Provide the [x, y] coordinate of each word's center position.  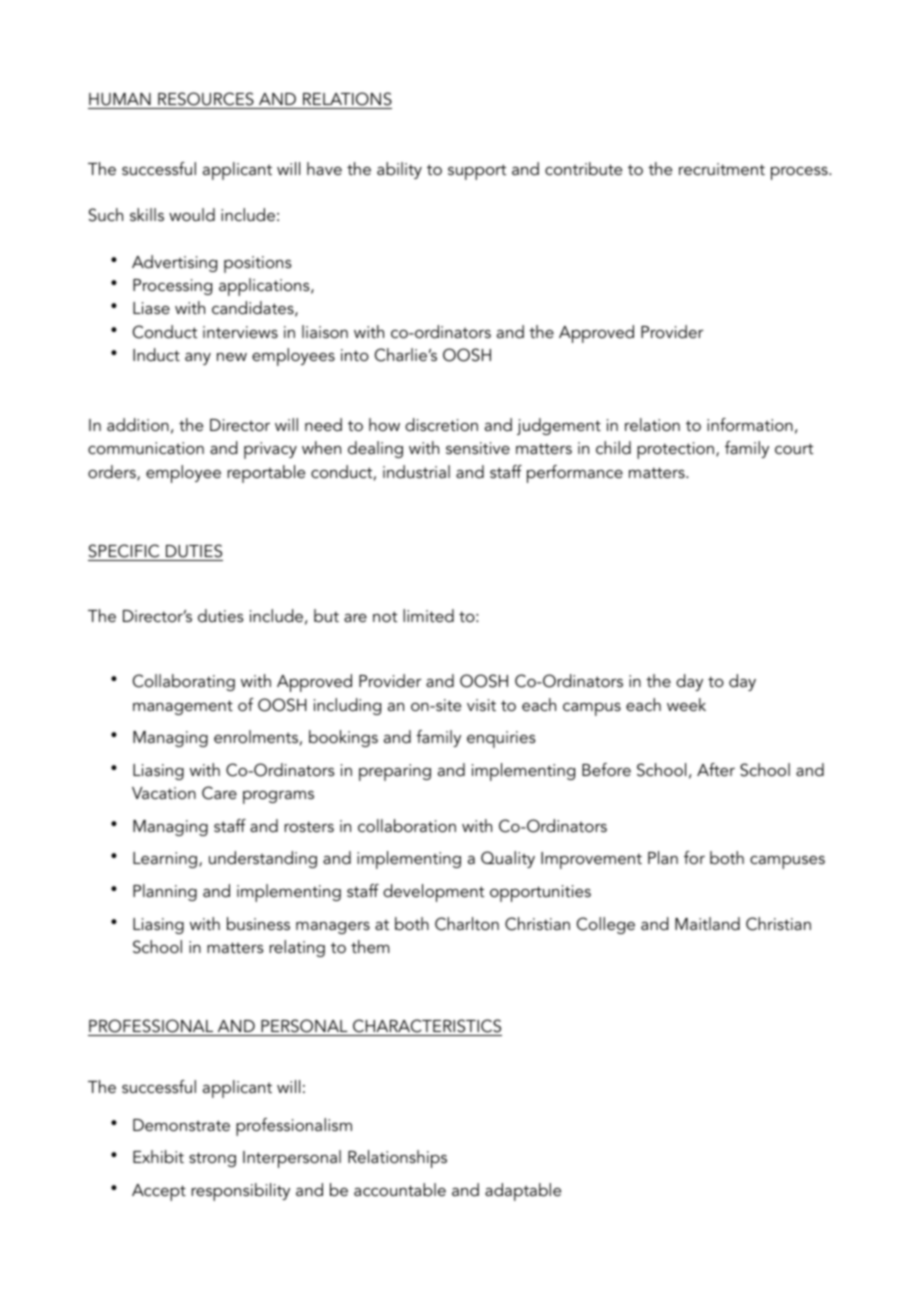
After [716, 769]
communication [146, 448]
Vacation [164, 793]
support [477, 172]
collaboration [407, 825]
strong [212, 1159]
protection [675, 450]
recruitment [722, 169]
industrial [416, 471]
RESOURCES [206, 99]
